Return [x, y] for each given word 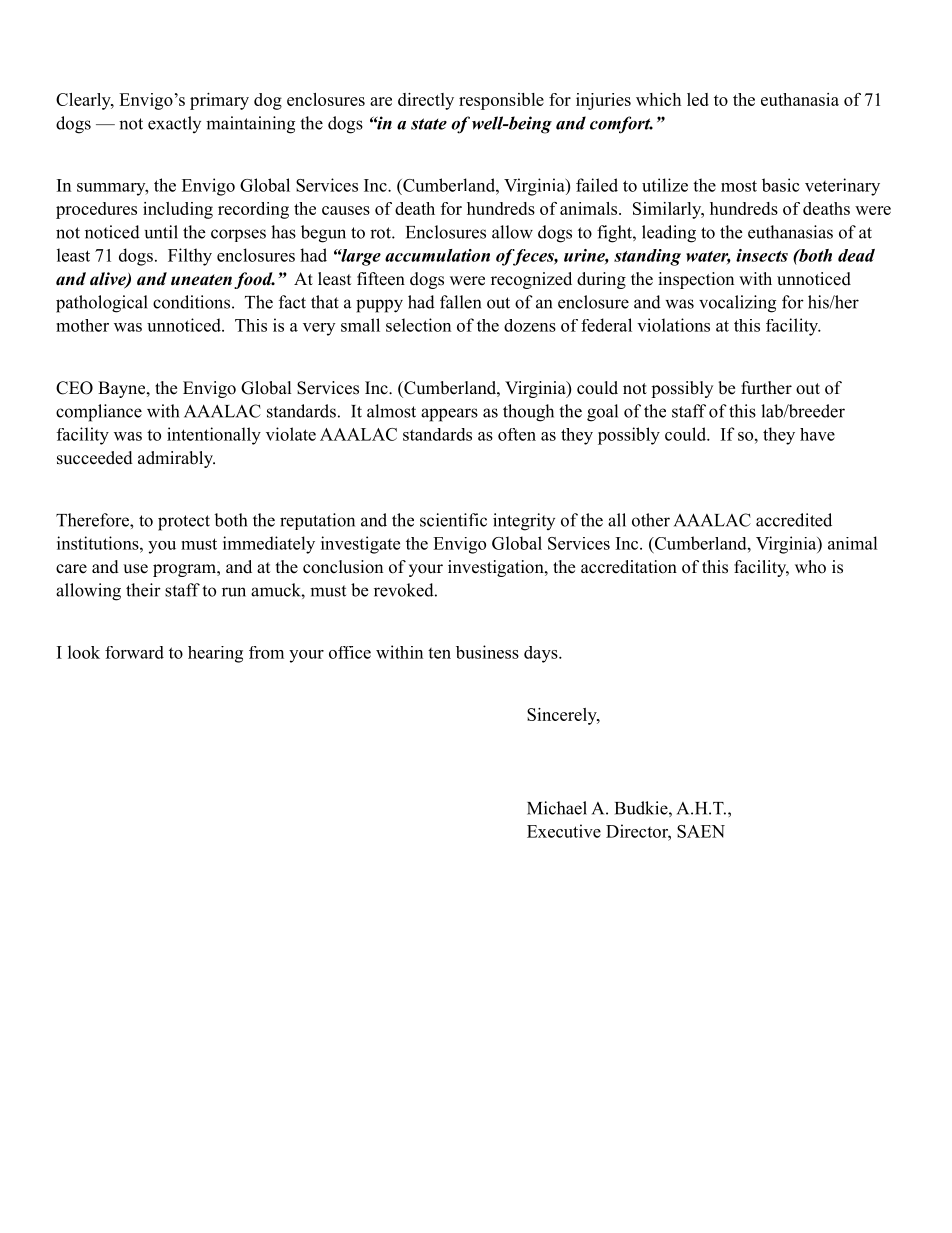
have [817, 434]
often [517, 434]
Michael [557, 808]
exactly [174, 124]
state [429, 124]
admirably [176, 459]
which [658, 99]
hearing [215, 654]
